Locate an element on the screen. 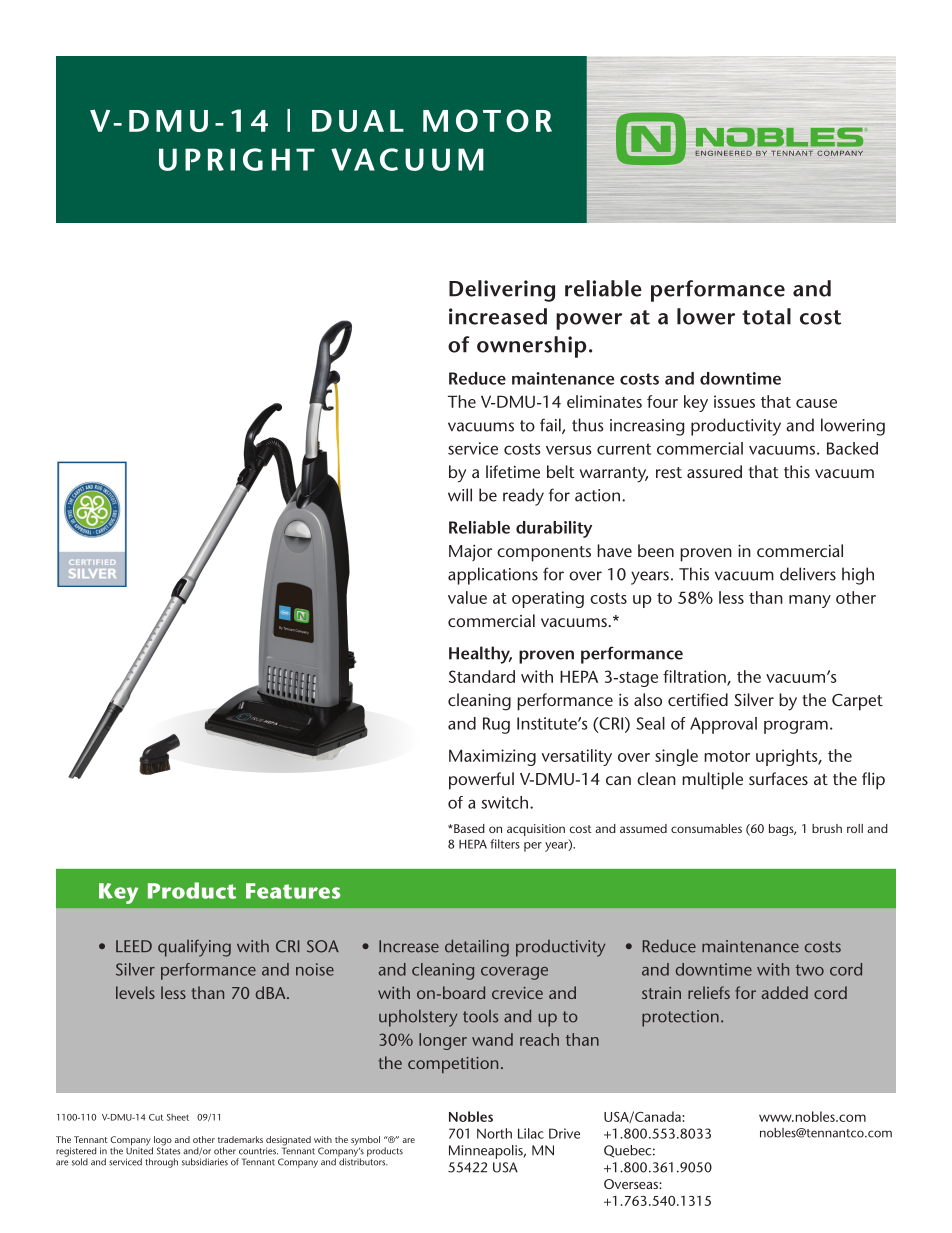 This screenshot has width=952, height=1233. program is located at coordinates (796, 727).
